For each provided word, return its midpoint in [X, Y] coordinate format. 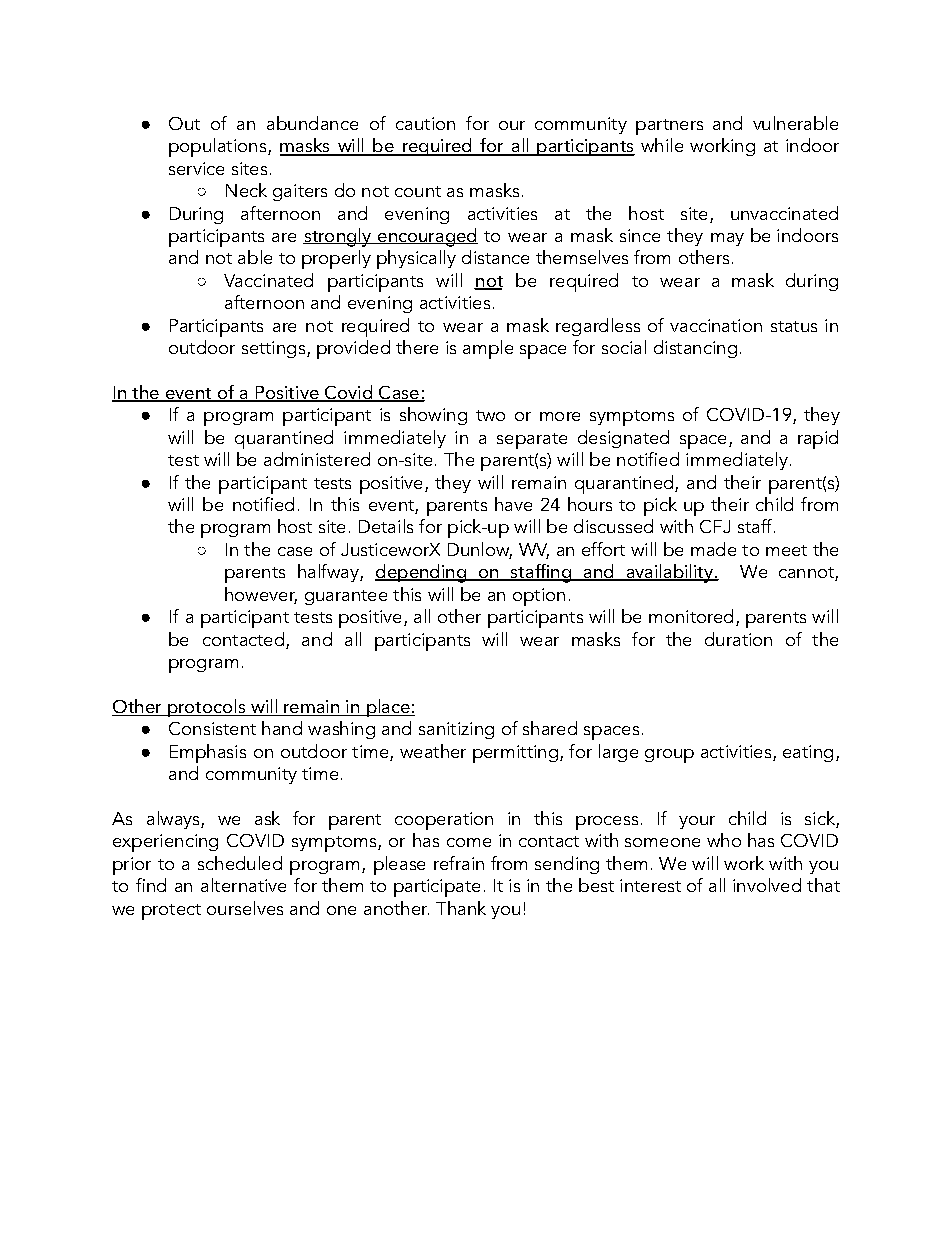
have [513, 504]
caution [425, 123]
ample [488, 349]
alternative [243, 885]
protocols [206, 708]
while [662, 145]
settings [273, 349]
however [261, 595]
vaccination [716, 325]
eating [808, 753]
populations [217, 147]
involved [767, 885]
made [713, 549]
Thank [461, 908]
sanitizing [456, 730]
